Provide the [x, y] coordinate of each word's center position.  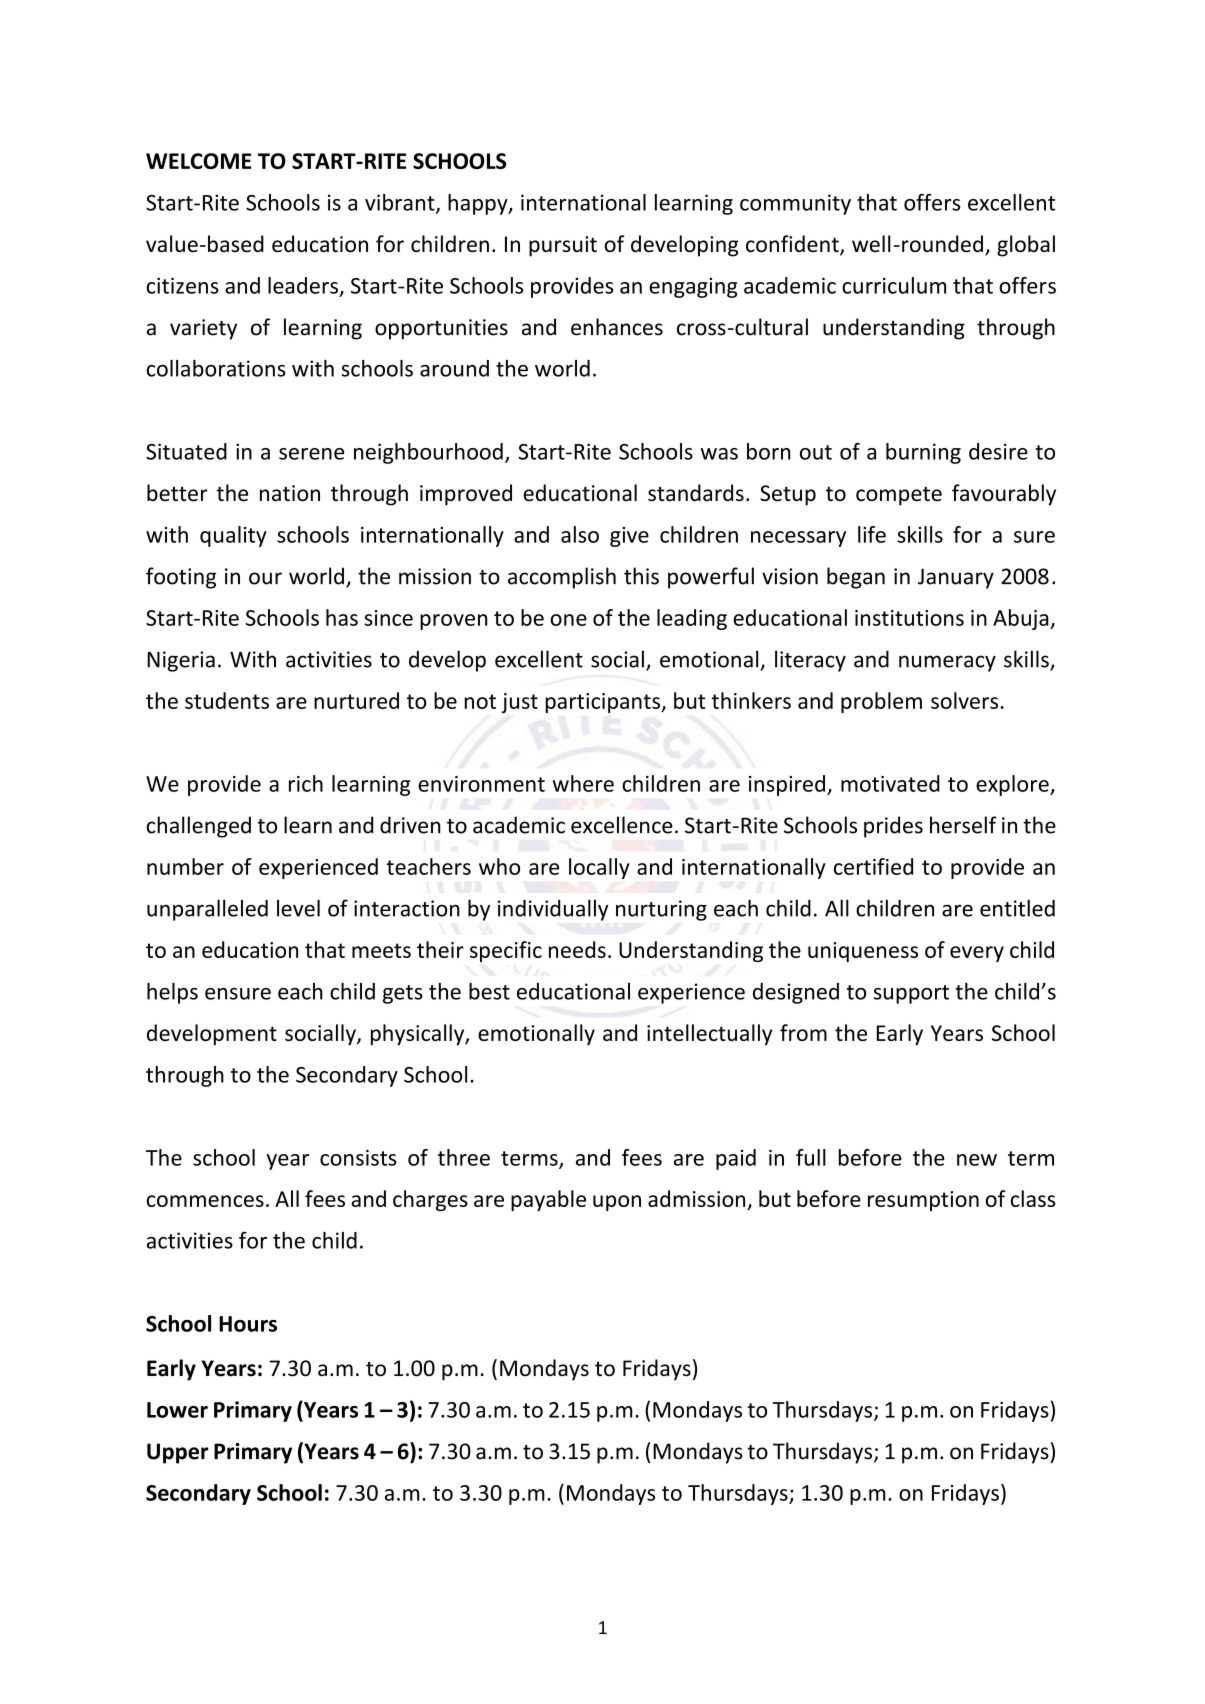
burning [923, 453]
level [298, 908]
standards [696, 493]
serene [311, 454]
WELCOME [198, 161]
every [977, 954]
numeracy [947, 663]
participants [604, 703]
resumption [923, 1201]
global [1026, 246]
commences [205, 1201]
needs [577, 949]
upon [617, 1203]
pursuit [563, 246]
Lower [177, 1410]
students [227, 700]
